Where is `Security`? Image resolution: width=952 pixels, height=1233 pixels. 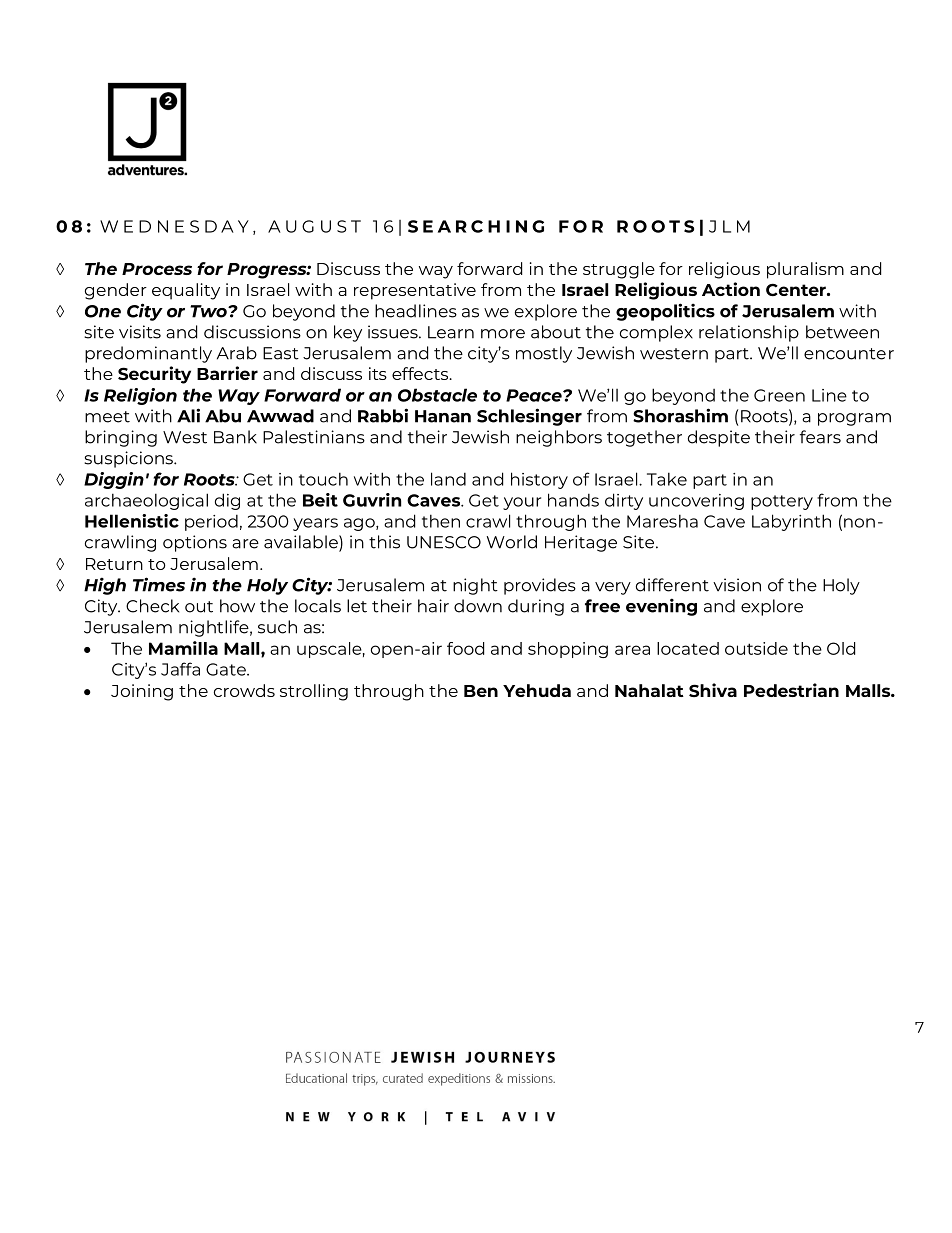
Security is located at coordinates (154, 375).
